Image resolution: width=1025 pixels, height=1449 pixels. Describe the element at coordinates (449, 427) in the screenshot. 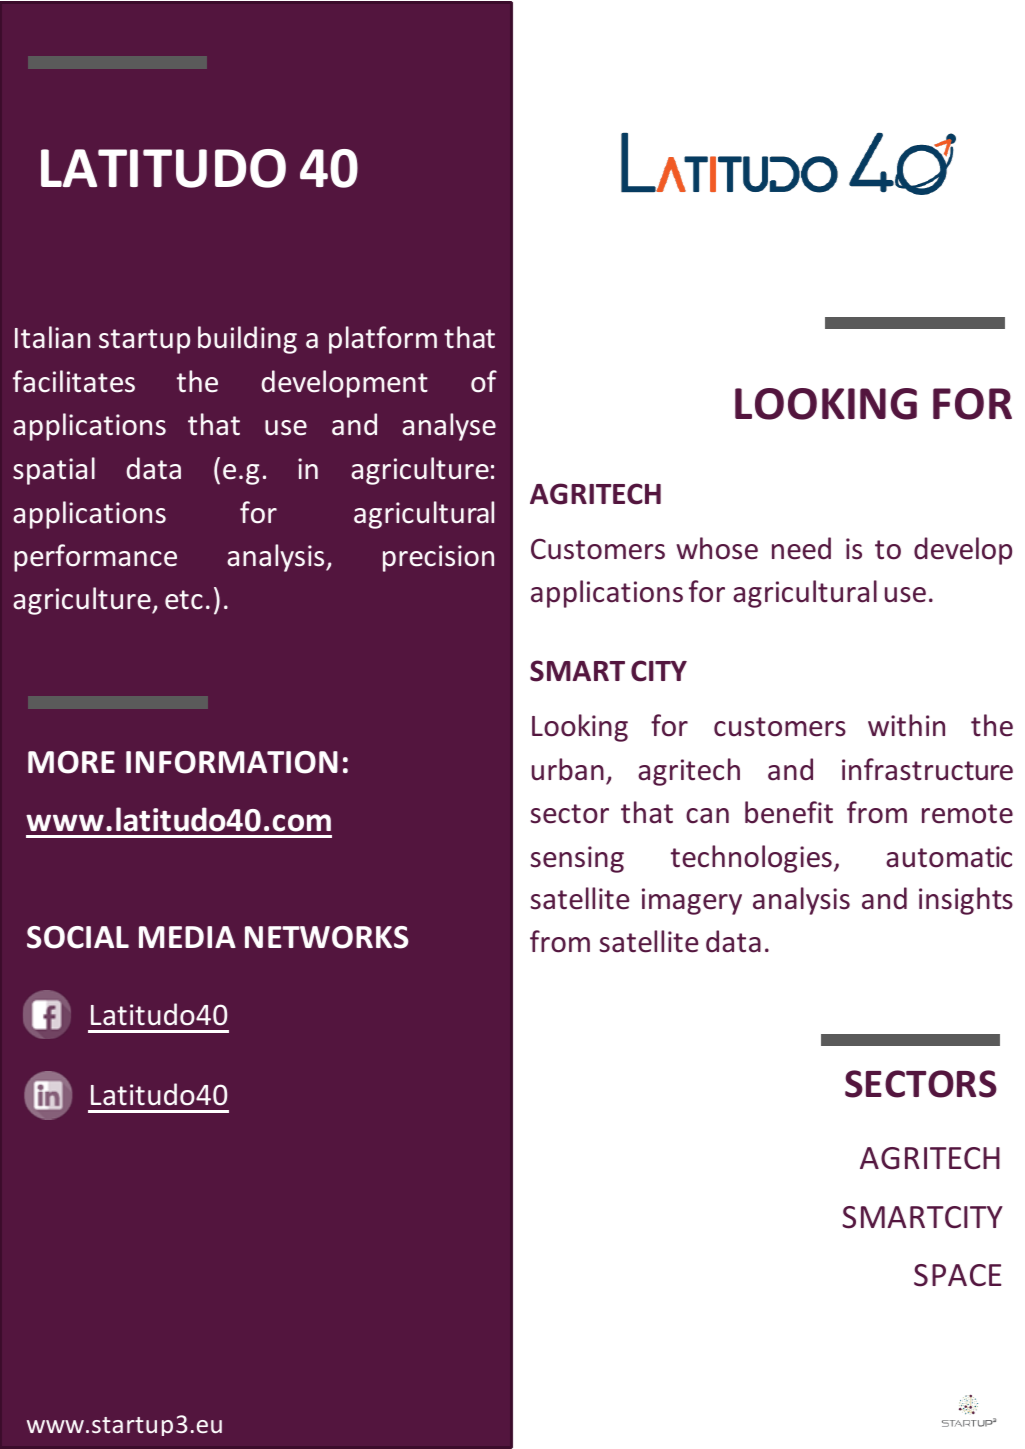

I see `analyse` at that location.
